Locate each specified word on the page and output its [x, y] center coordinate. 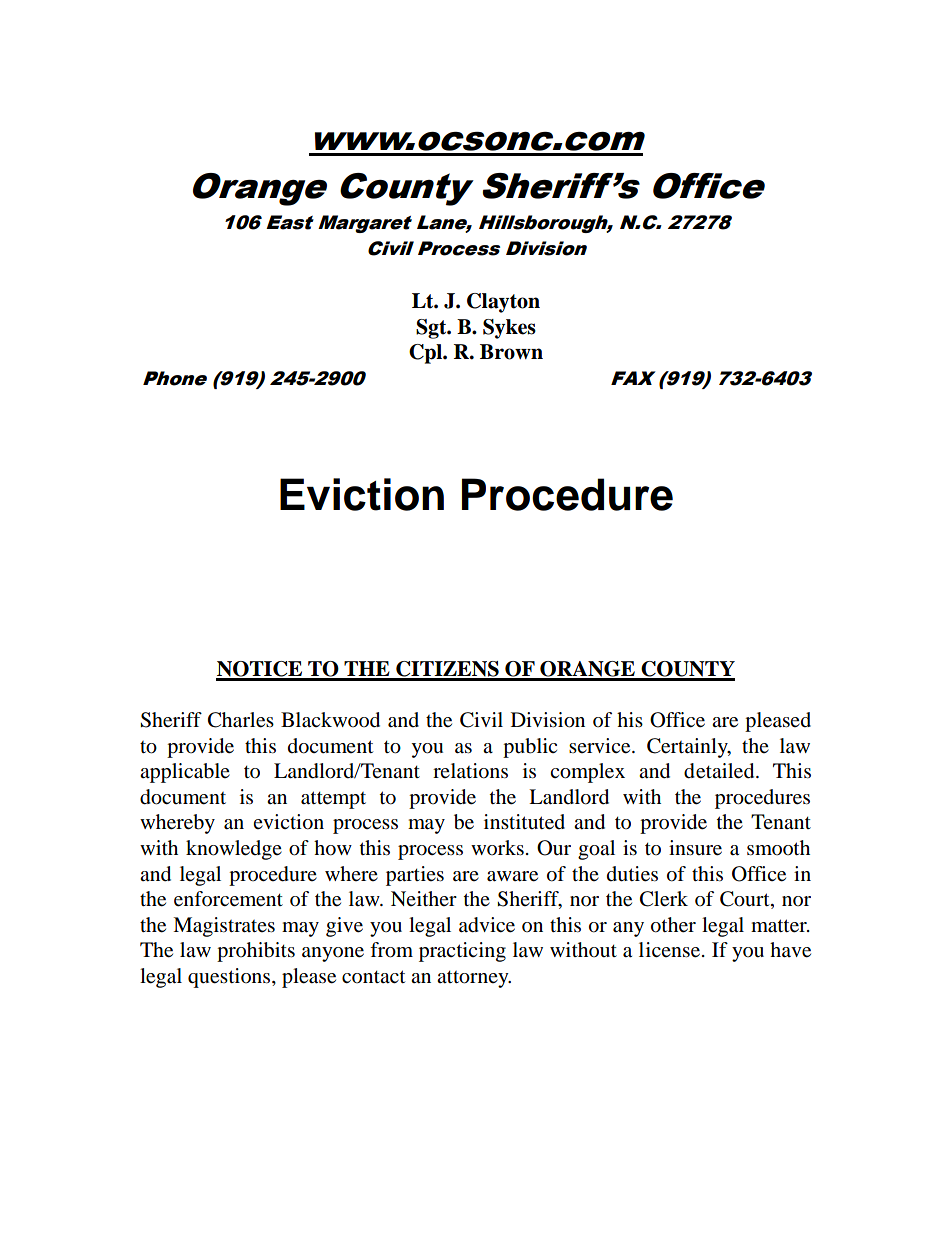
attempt [333, 800]
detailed [720, 771]
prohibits [256, 952]
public [530, 748]
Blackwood [330, 720]
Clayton [503, 303]
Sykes [509, 329]
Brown [511, 352]
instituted [524, 822]
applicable [185, 773]
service [601, 746]
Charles [241, 720]
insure [695, 848]
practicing [462, 952]
